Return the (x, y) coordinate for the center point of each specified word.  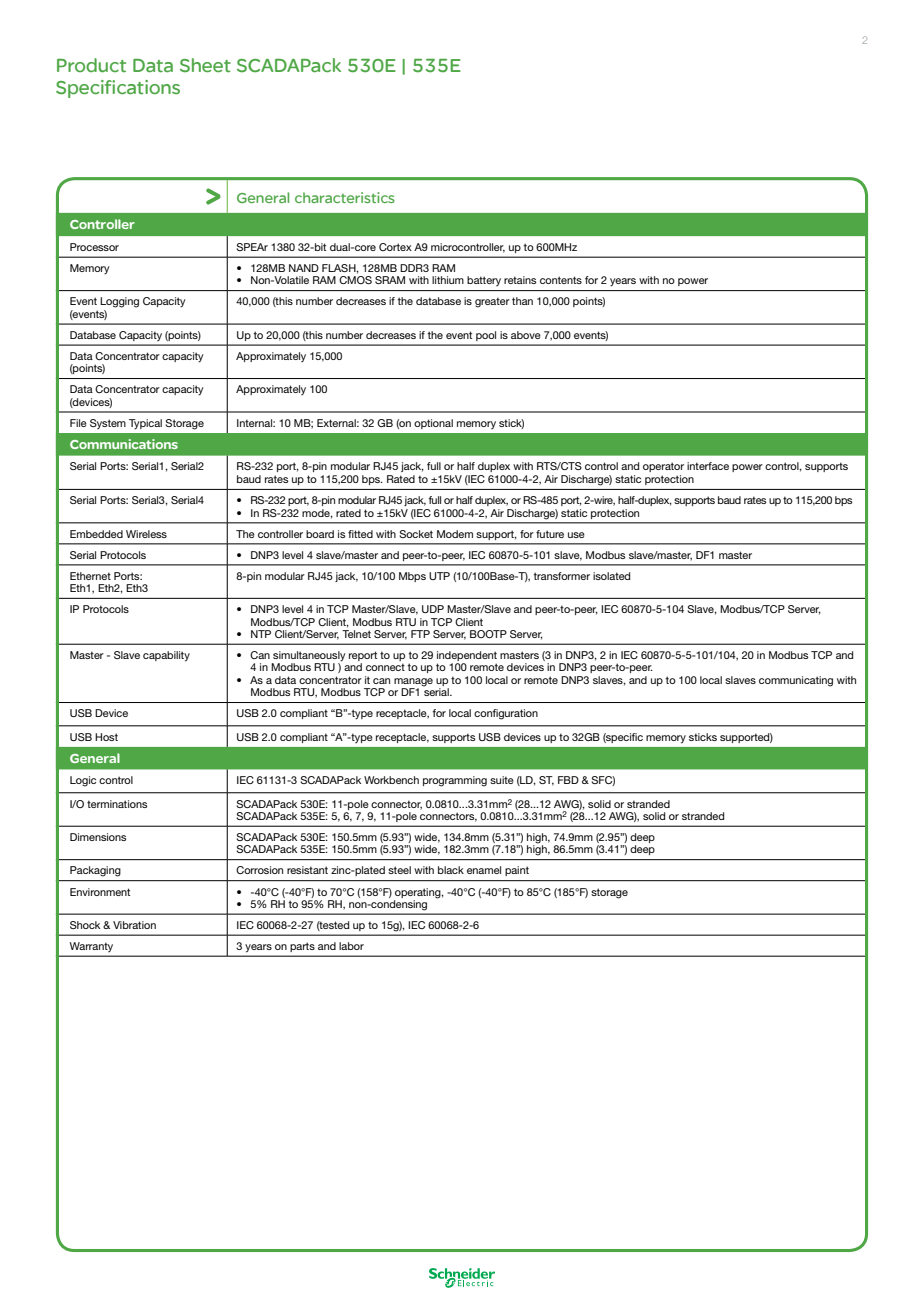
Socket (416, 534)
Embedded (96, 534)
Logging (119, 302)
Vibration (134, 925)
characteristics (345, 197)
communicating (796, 681)
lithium (448, 280)
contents (561, 280)
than (522, 301)
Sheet (205, 65)
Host (106, 737)
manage (413, 683)
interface (708, 466)
